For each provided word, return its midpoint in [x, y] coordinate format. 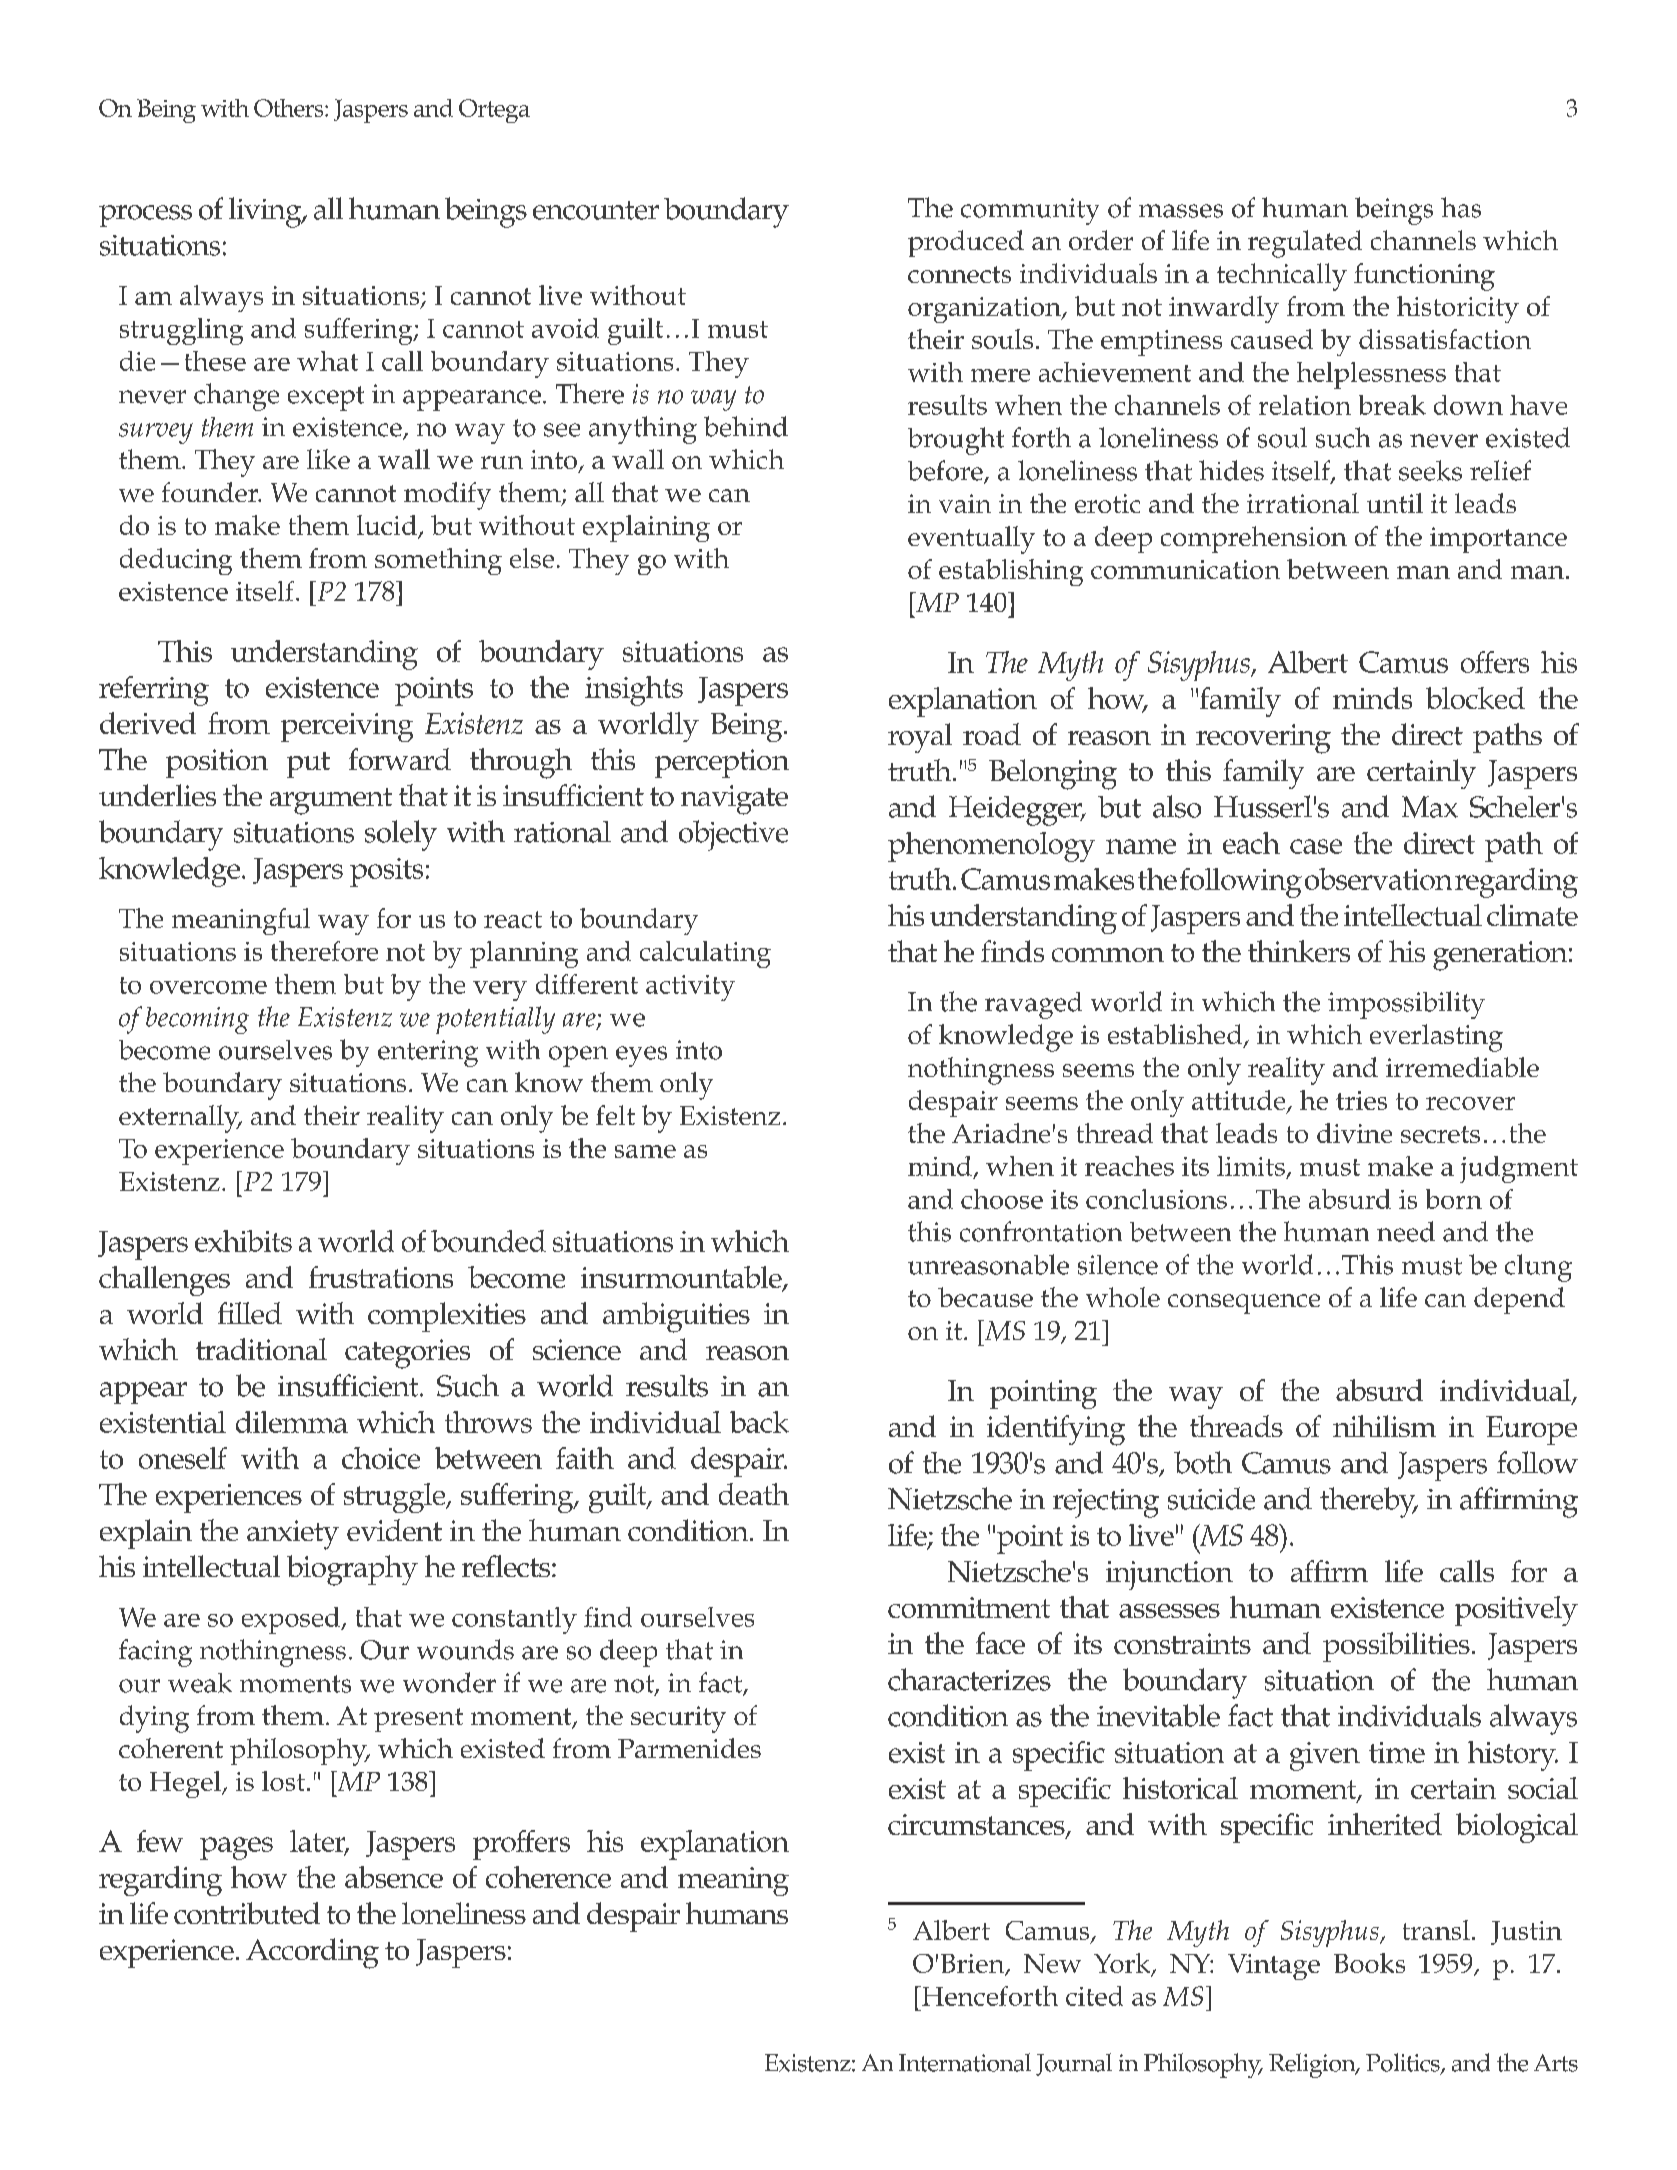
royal [920, 738]
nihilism [1384, 1426]
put [308, 765]
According [312, 1953]
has [1461, 207]
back [759, 1422]
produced [966, 243]
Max [1430, 807]
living [266, 212]
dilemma [292, 1422]
